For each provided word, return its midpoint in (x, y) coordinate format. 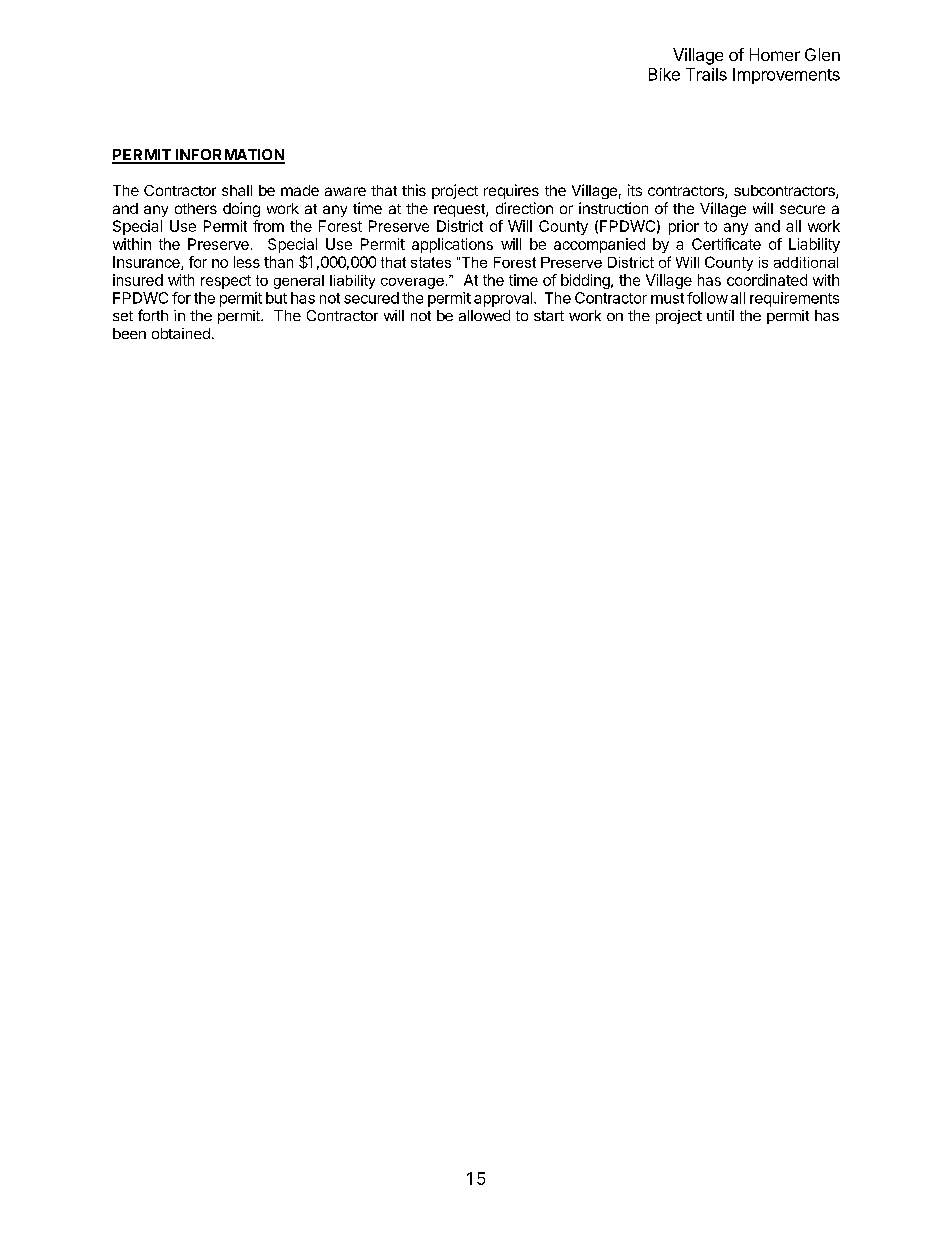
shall (237, 190)
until (720, 315)
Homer (775, 54)
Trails (706, 74)
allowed (484, 315)
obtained (181, 333)
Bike (664, 74)
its (635, 190)
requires (511, 191)
